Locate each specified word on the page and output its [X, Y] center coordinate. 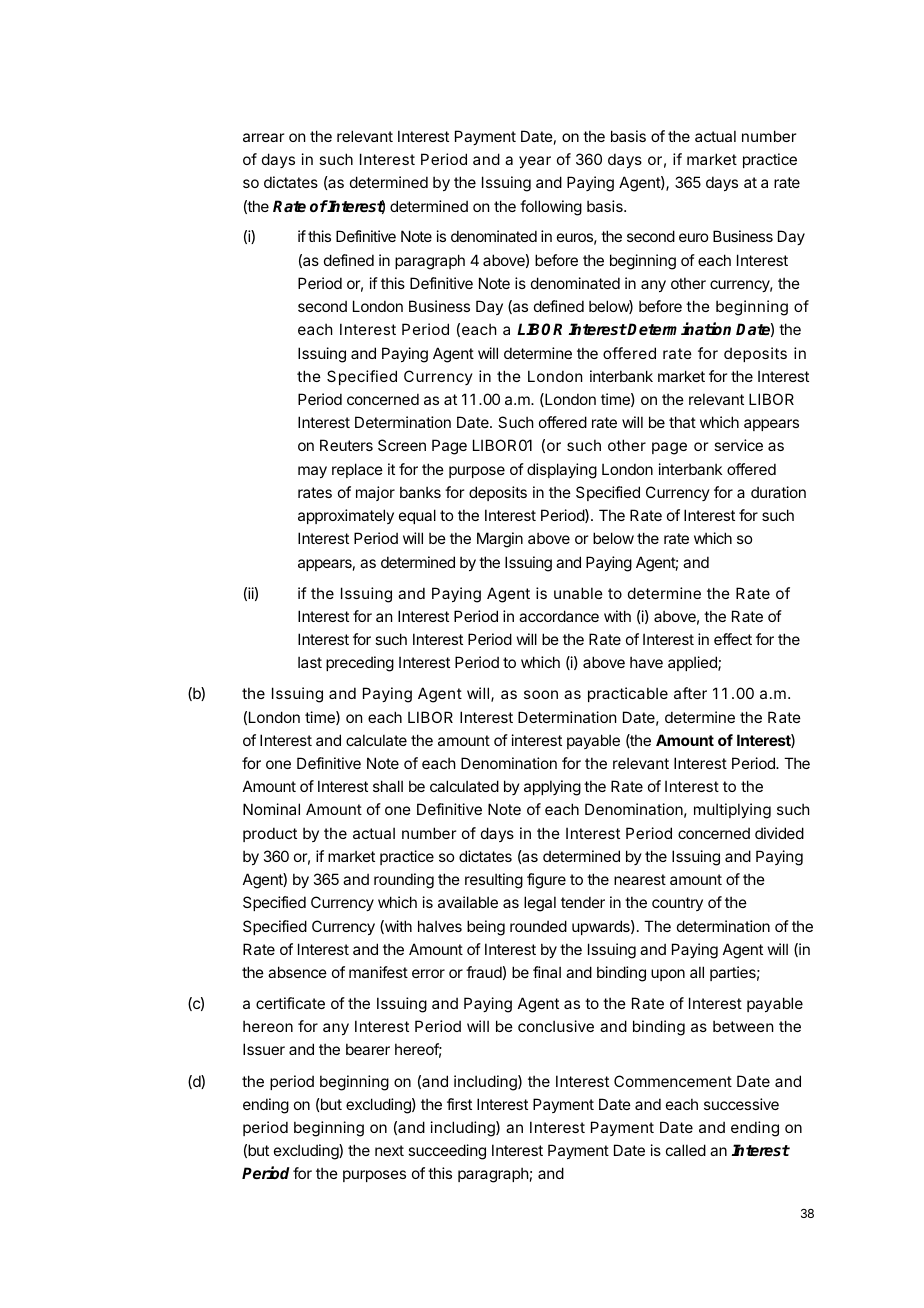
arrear [263, 137]
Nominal [271, 809]
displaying [562, 471]
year [535, 162]
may [312, 472]
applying [552, 788]
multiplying [732, 811]
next [389, 1150]
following [551, 208]
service [738, 445]
